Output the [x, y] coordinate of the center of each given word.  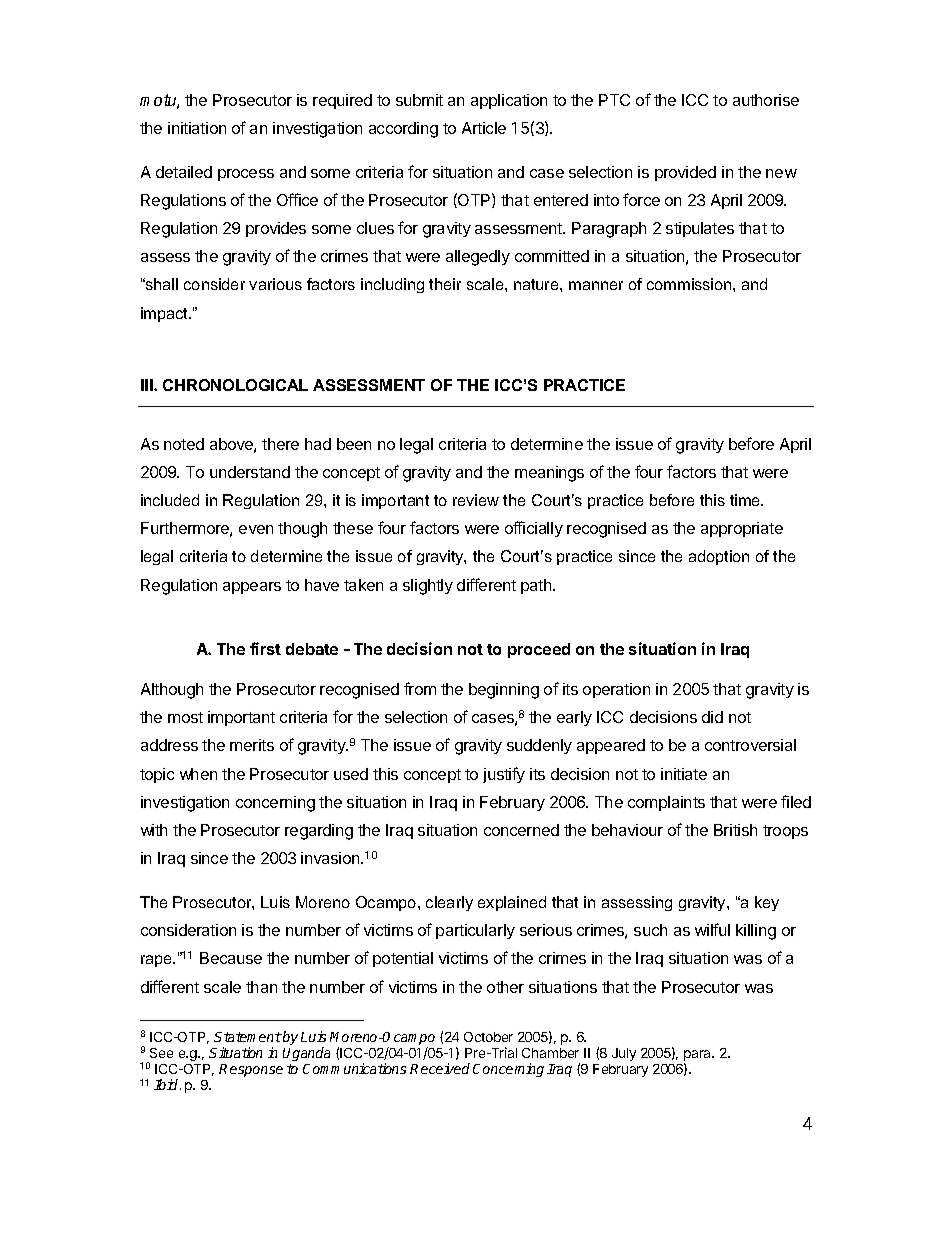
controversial [750, 745]
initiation [197, 128]
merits [252, 745]
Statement [248, 1037]
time [746, 500]
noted [184, 444]
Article [484, 128]
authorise [766, 100]
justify [504, 775]
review [476, 500]
